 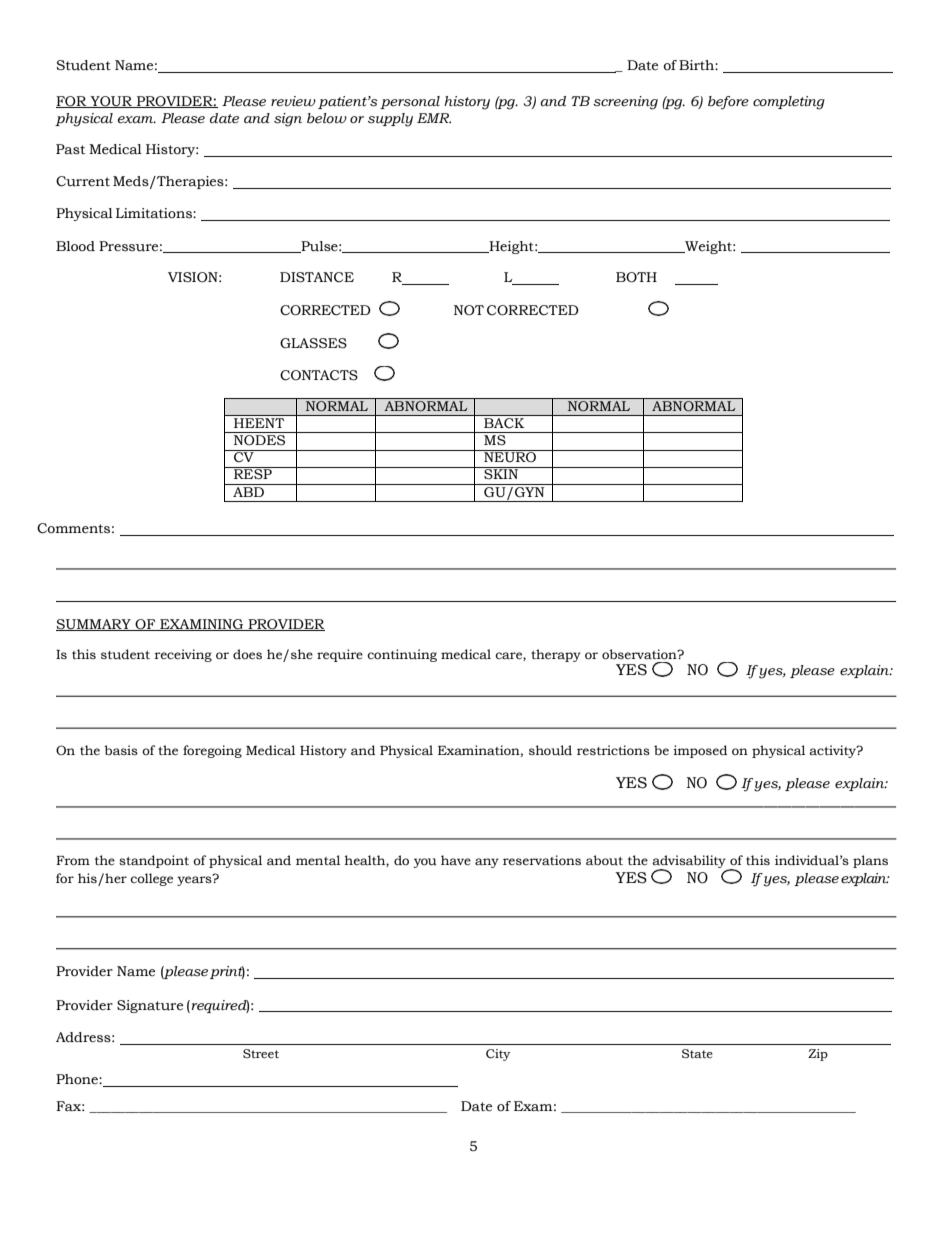 What do you see at coordinates (434, 118) in the screenshot?
I see `EMR` at bounding box center [434, 118].
